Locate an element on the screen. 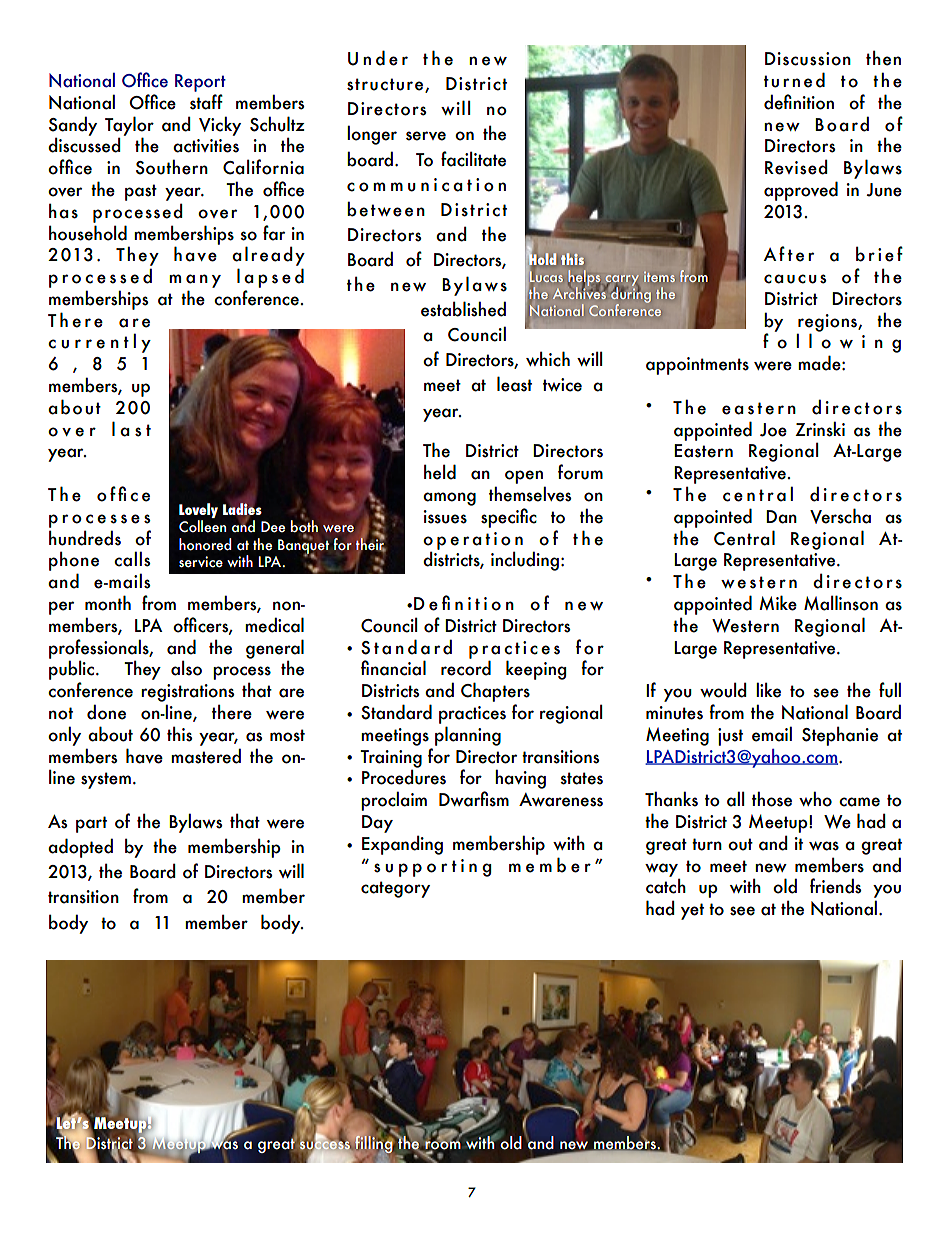 This screenshot has height=1233, width=952. friends is located at coordinates (836, 886).
